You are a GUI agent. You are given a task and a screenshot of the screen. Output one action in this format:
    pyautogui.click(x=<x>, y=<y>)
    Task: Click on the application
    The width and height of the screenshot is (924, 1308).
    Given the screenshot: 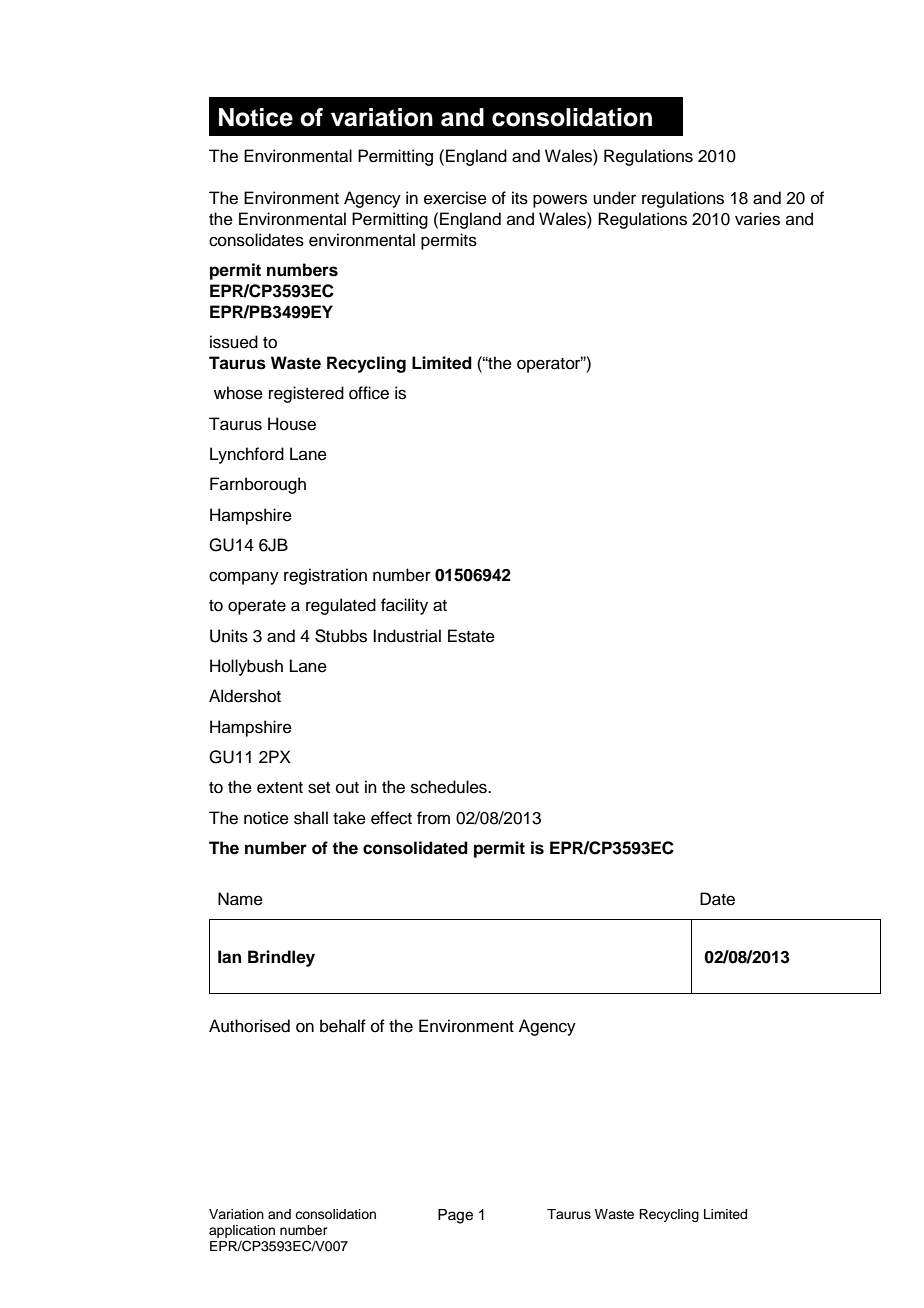 What is the action you would take?
    pyautogui.click(x=242, y=1231)
